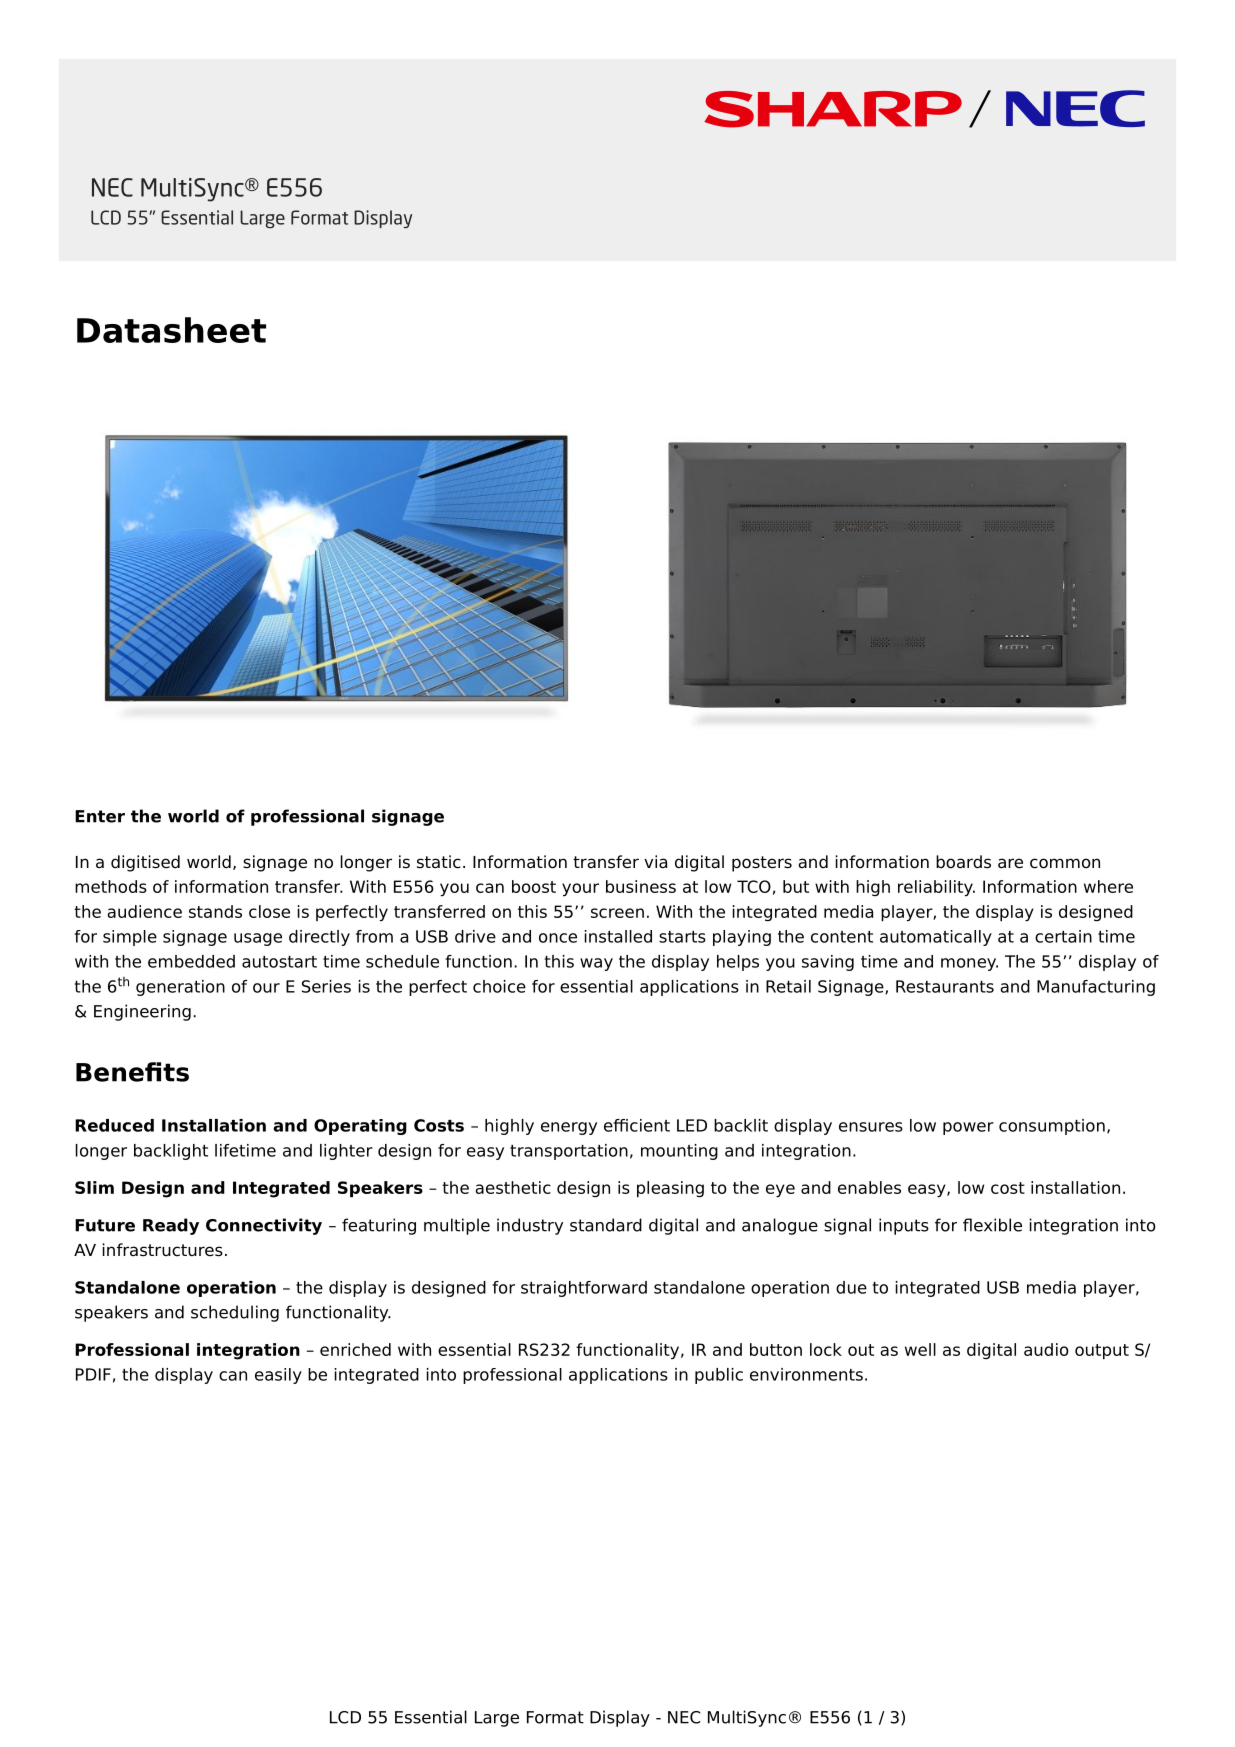  I want to click on scheduling, so click(235, 1313).
